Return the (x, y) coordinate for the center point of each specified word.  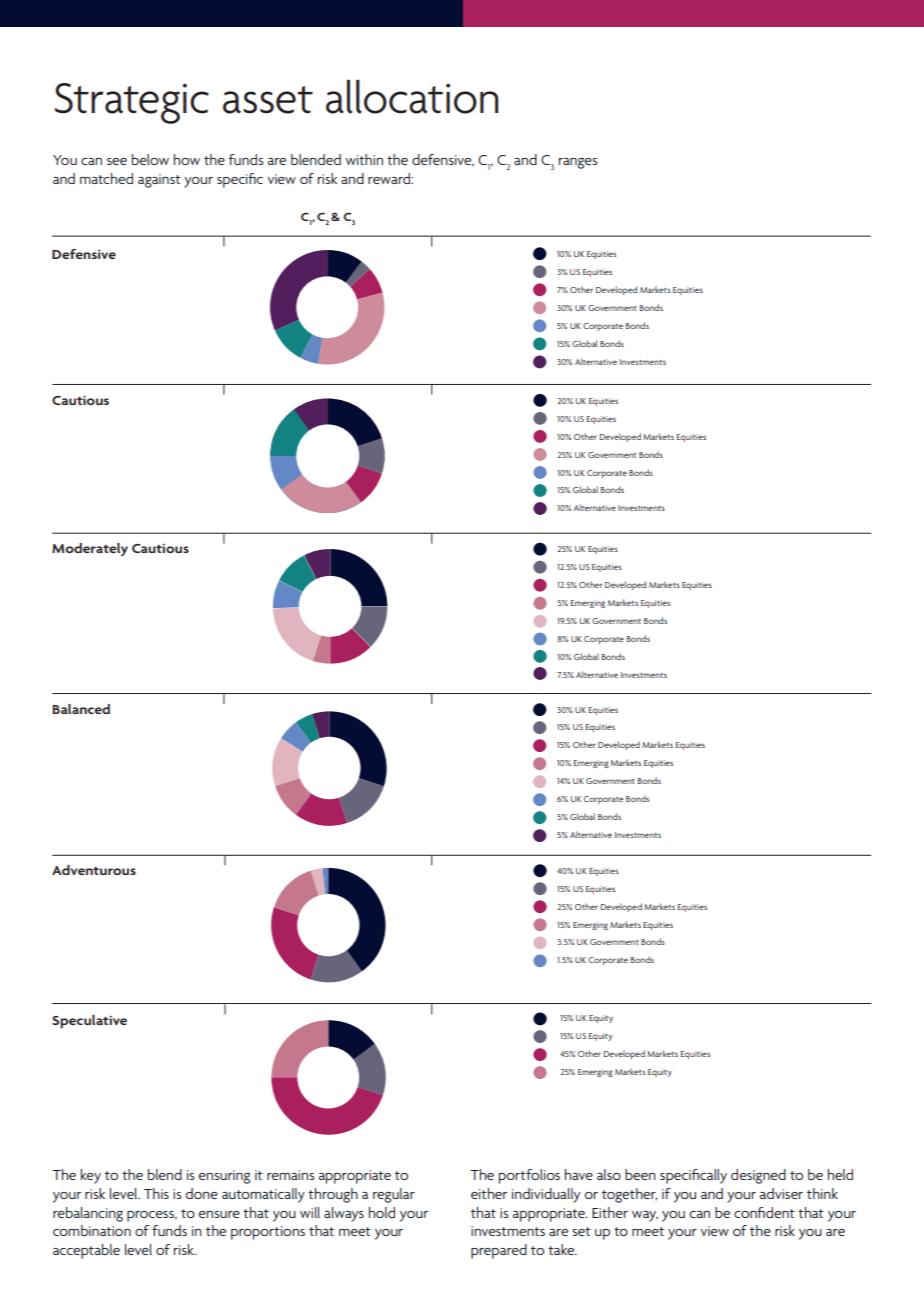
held (840, 1174)
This (156, 1193)
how (187, 159)
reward (390, 178)
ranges (578, 163)
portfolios (529, 1176)
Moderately (90, 549)
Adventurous (94, 870)
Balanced (81, 709)
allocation (412, 96)
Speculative (89, 1022)
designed (758, 1176)
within (364, 159)
